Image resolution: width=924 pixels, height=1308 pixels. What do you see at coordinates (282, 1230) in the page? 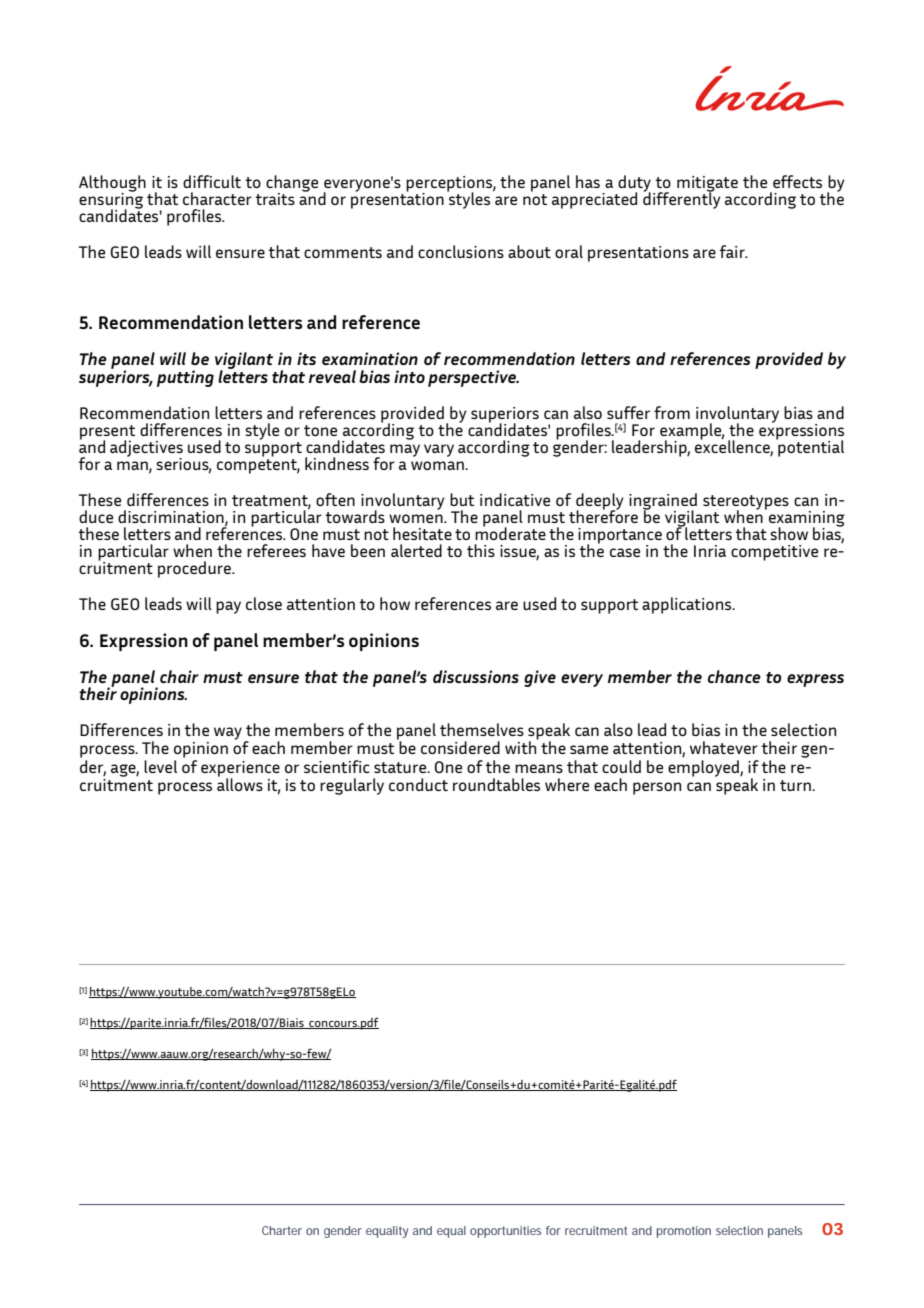
I see `Charter` at bounding box center [282, 1230].
